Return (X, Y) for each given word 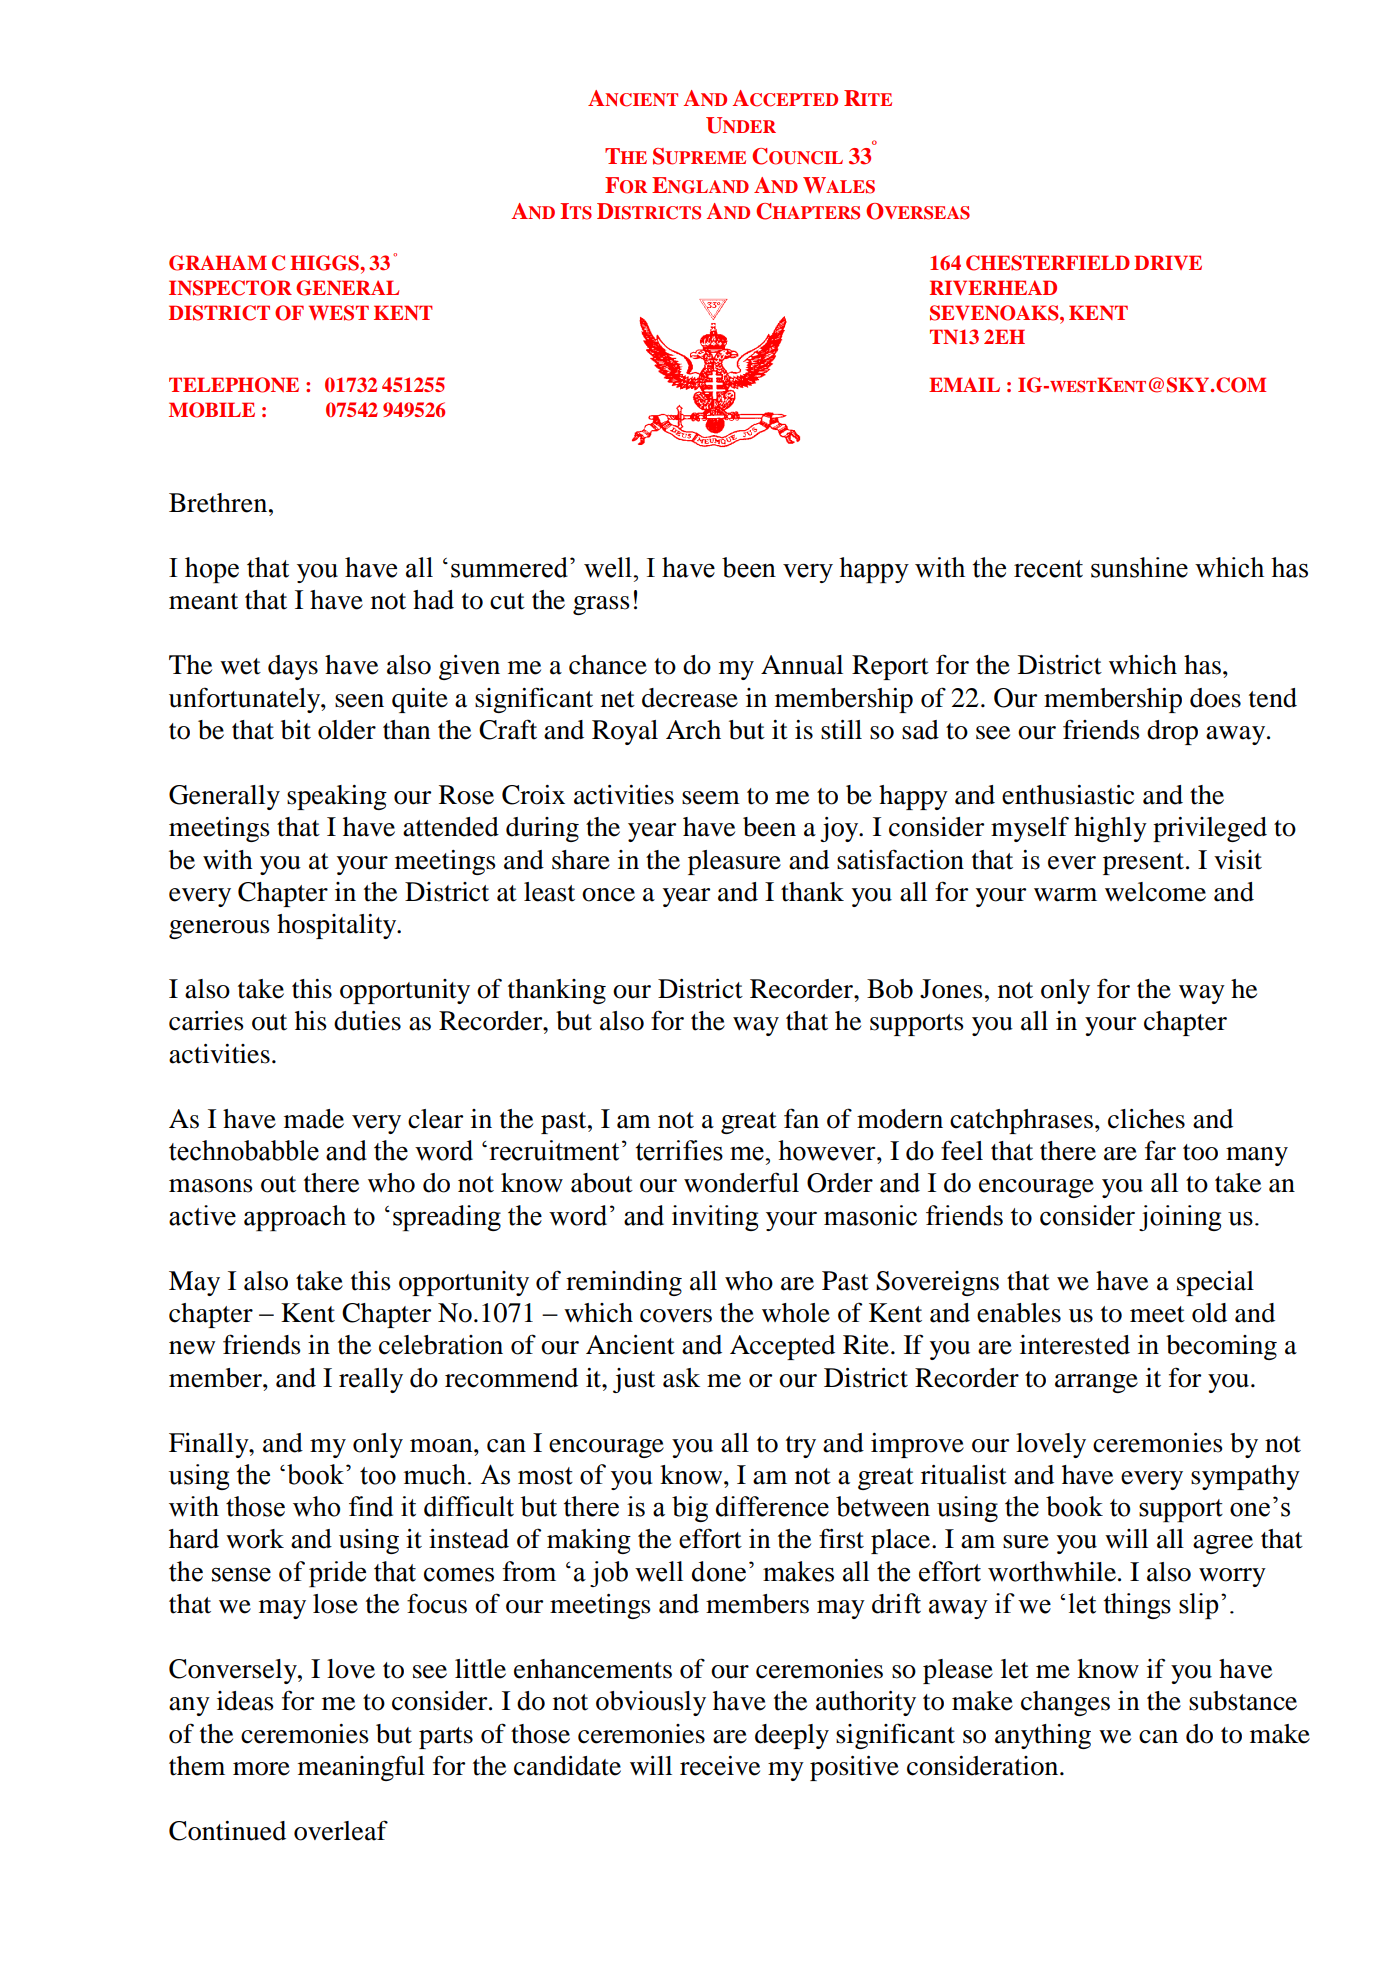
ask (681, 1378)
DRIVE (1168, 262)
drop (1172, 732)
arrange (1096, 1383)
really (371, 1380)
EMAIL (964, 384)
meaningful (361, 1768)
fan (801, 1118)
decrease (690, 698)
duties (367, 1021)
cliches (1146, 1119)
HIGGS (326, 263)
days (293, 667)
